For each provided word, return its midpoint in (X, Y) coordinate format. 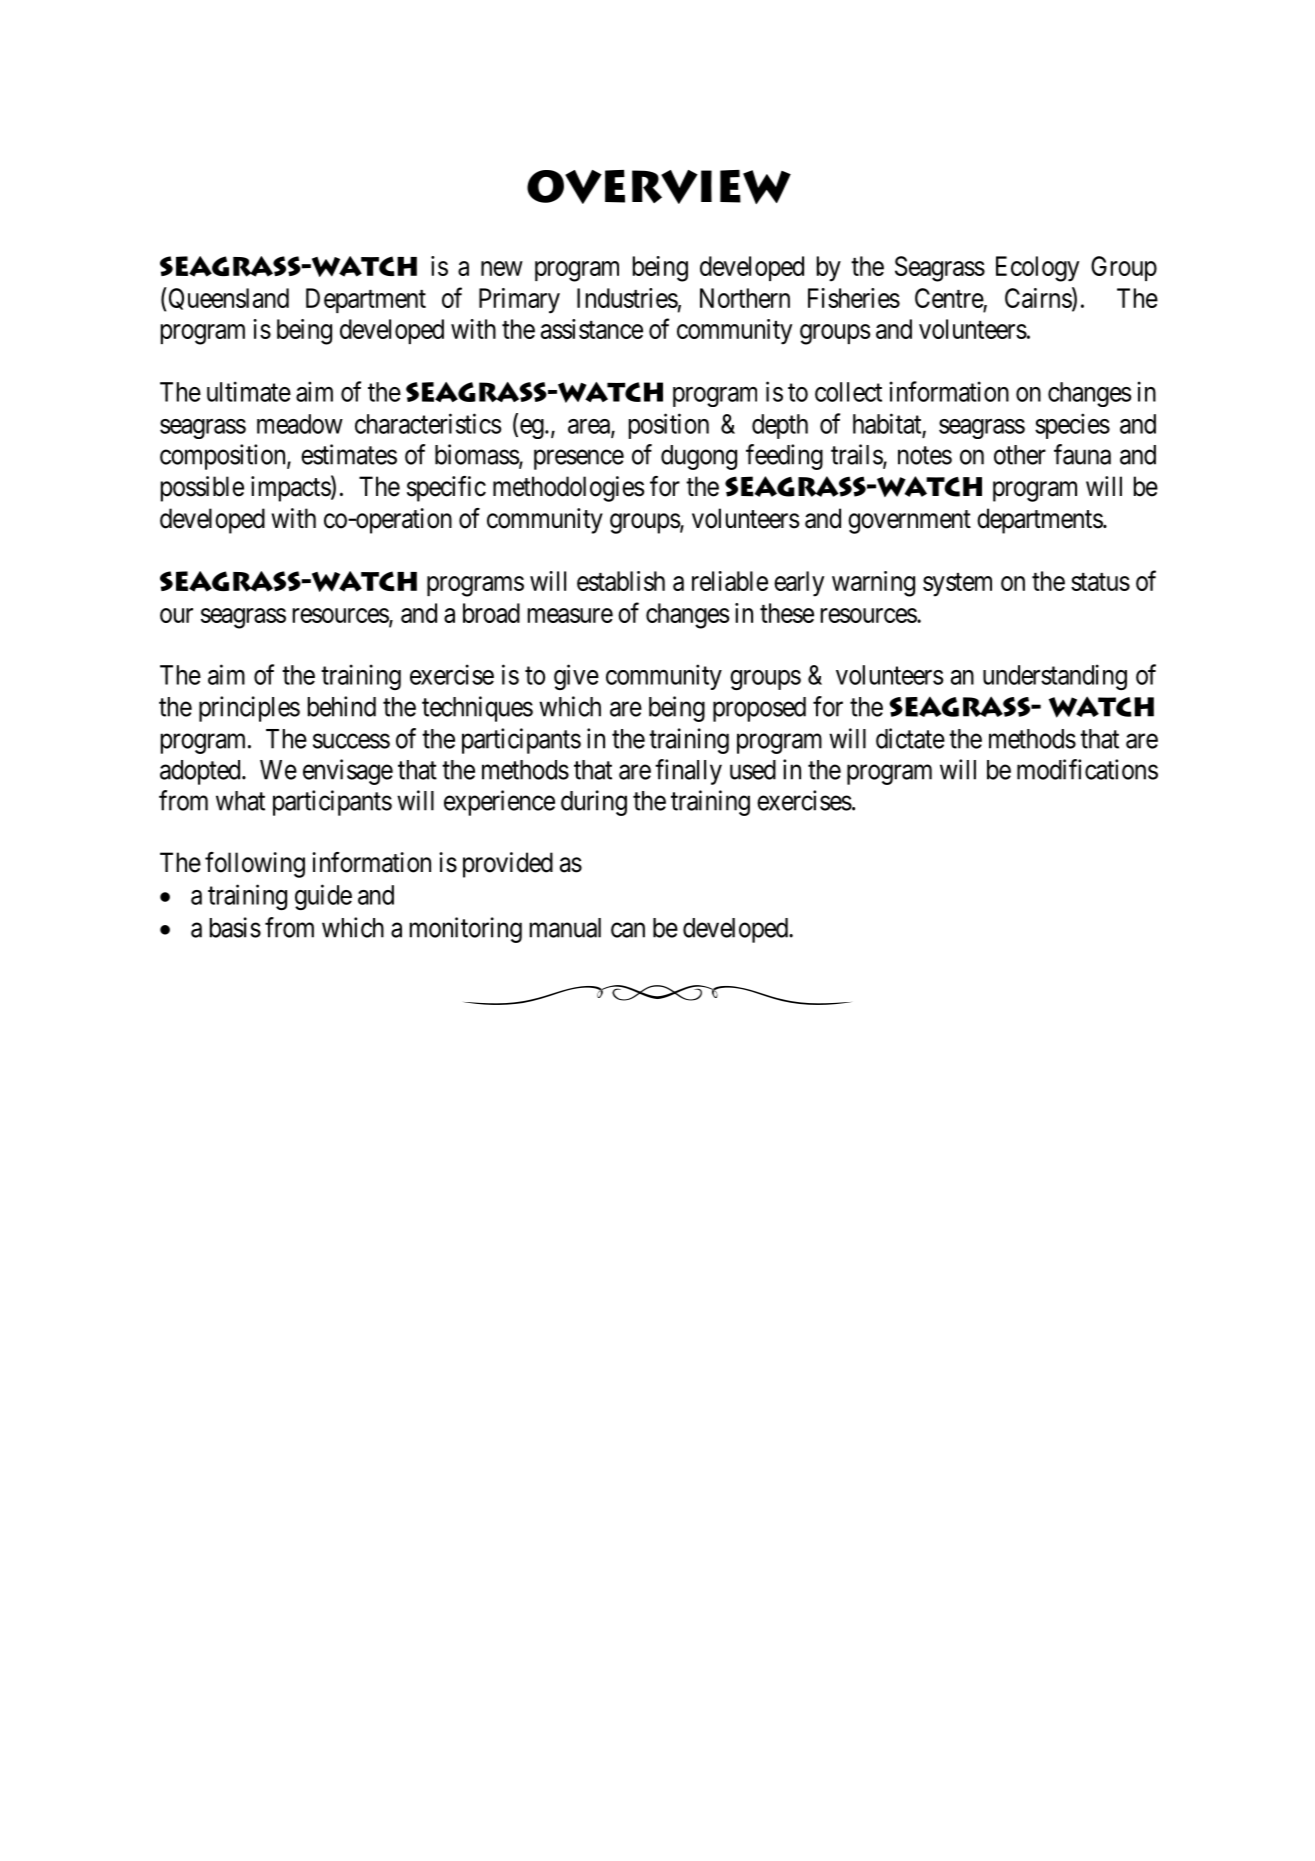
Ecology (1037, 269)
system (957, 585)
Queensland (227, 298)
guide (323, 897)
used (753, 770)
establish (621, 581)
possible (202, 489)
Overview (659, 187)
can (628, 930)
